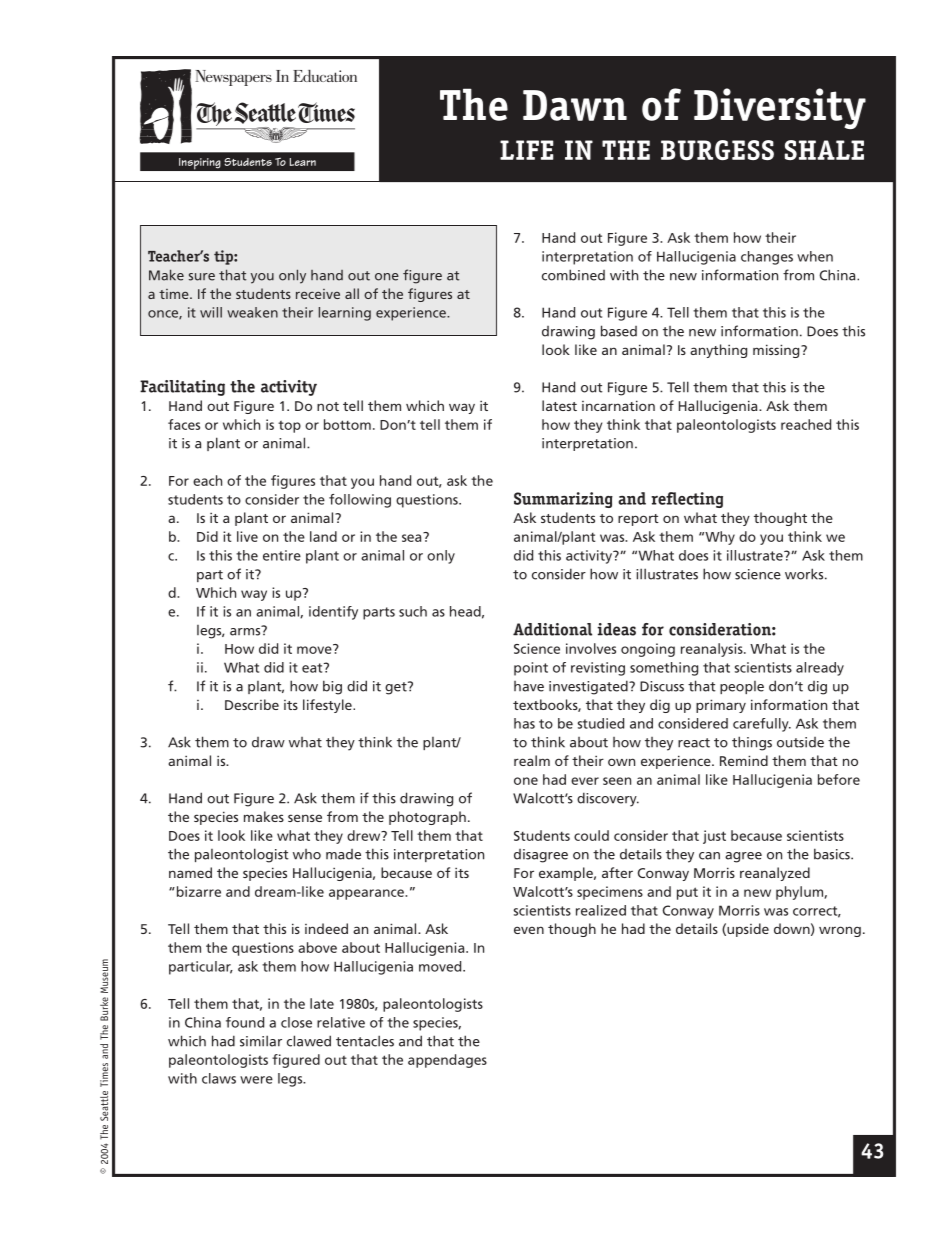  Describe the element at coordinates (714, 837) in the document. I see `just` at that location.
